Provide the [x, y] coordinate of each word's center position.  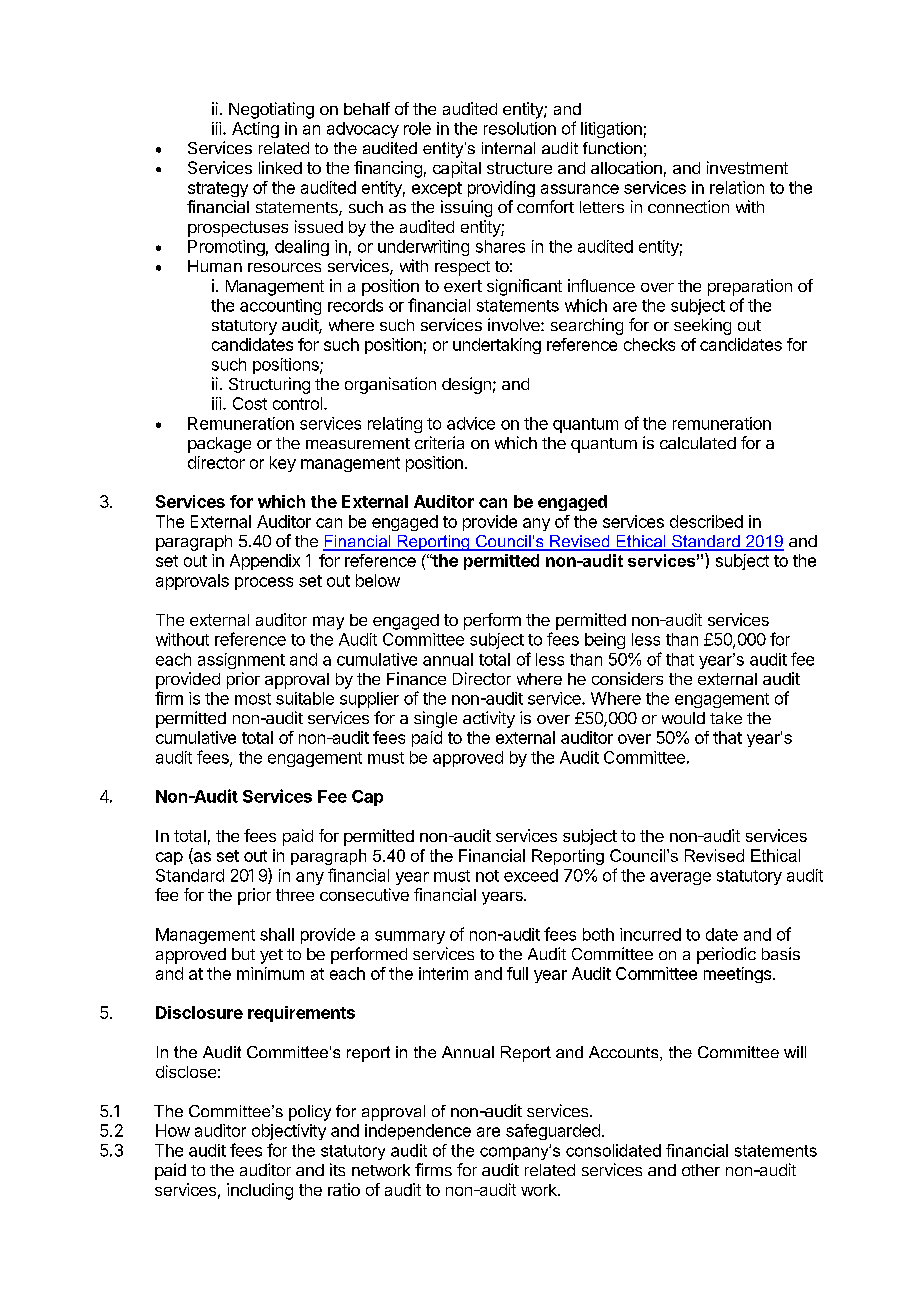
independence [418, 1132]
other [701, 1170]
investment [747, 167]
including [260, 1191]
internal [508, 148]
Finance [416, 678]
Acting [255, 130]
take [726, 718]
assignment [241, 661]
